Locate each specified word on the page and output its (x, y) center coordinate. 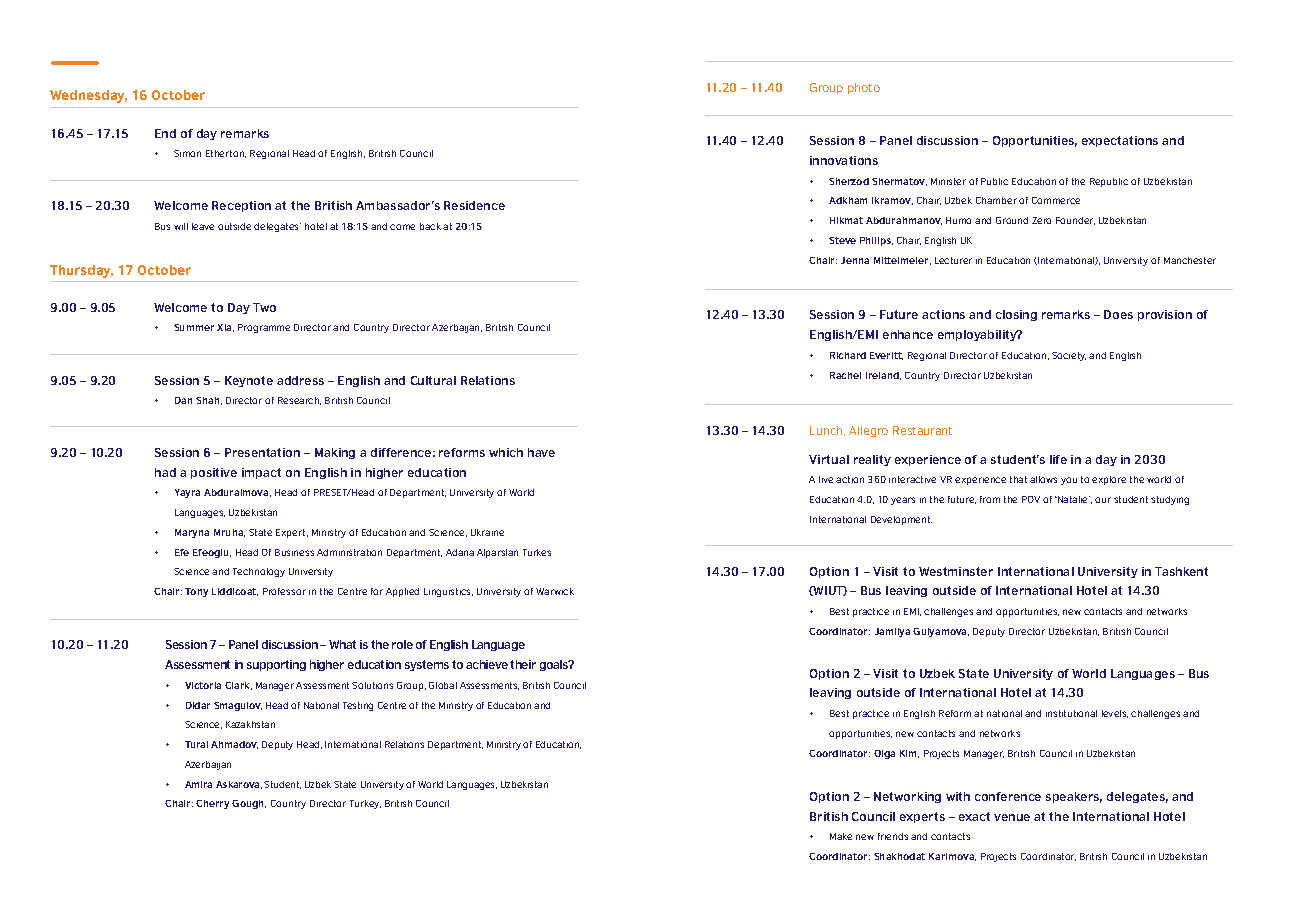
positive (214, 473)
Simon (187, 153)
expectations (1120, 141)
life (1058, 459)
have (541, 452)
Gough (249, 804)
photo (864, 88)
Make (841, 836)
